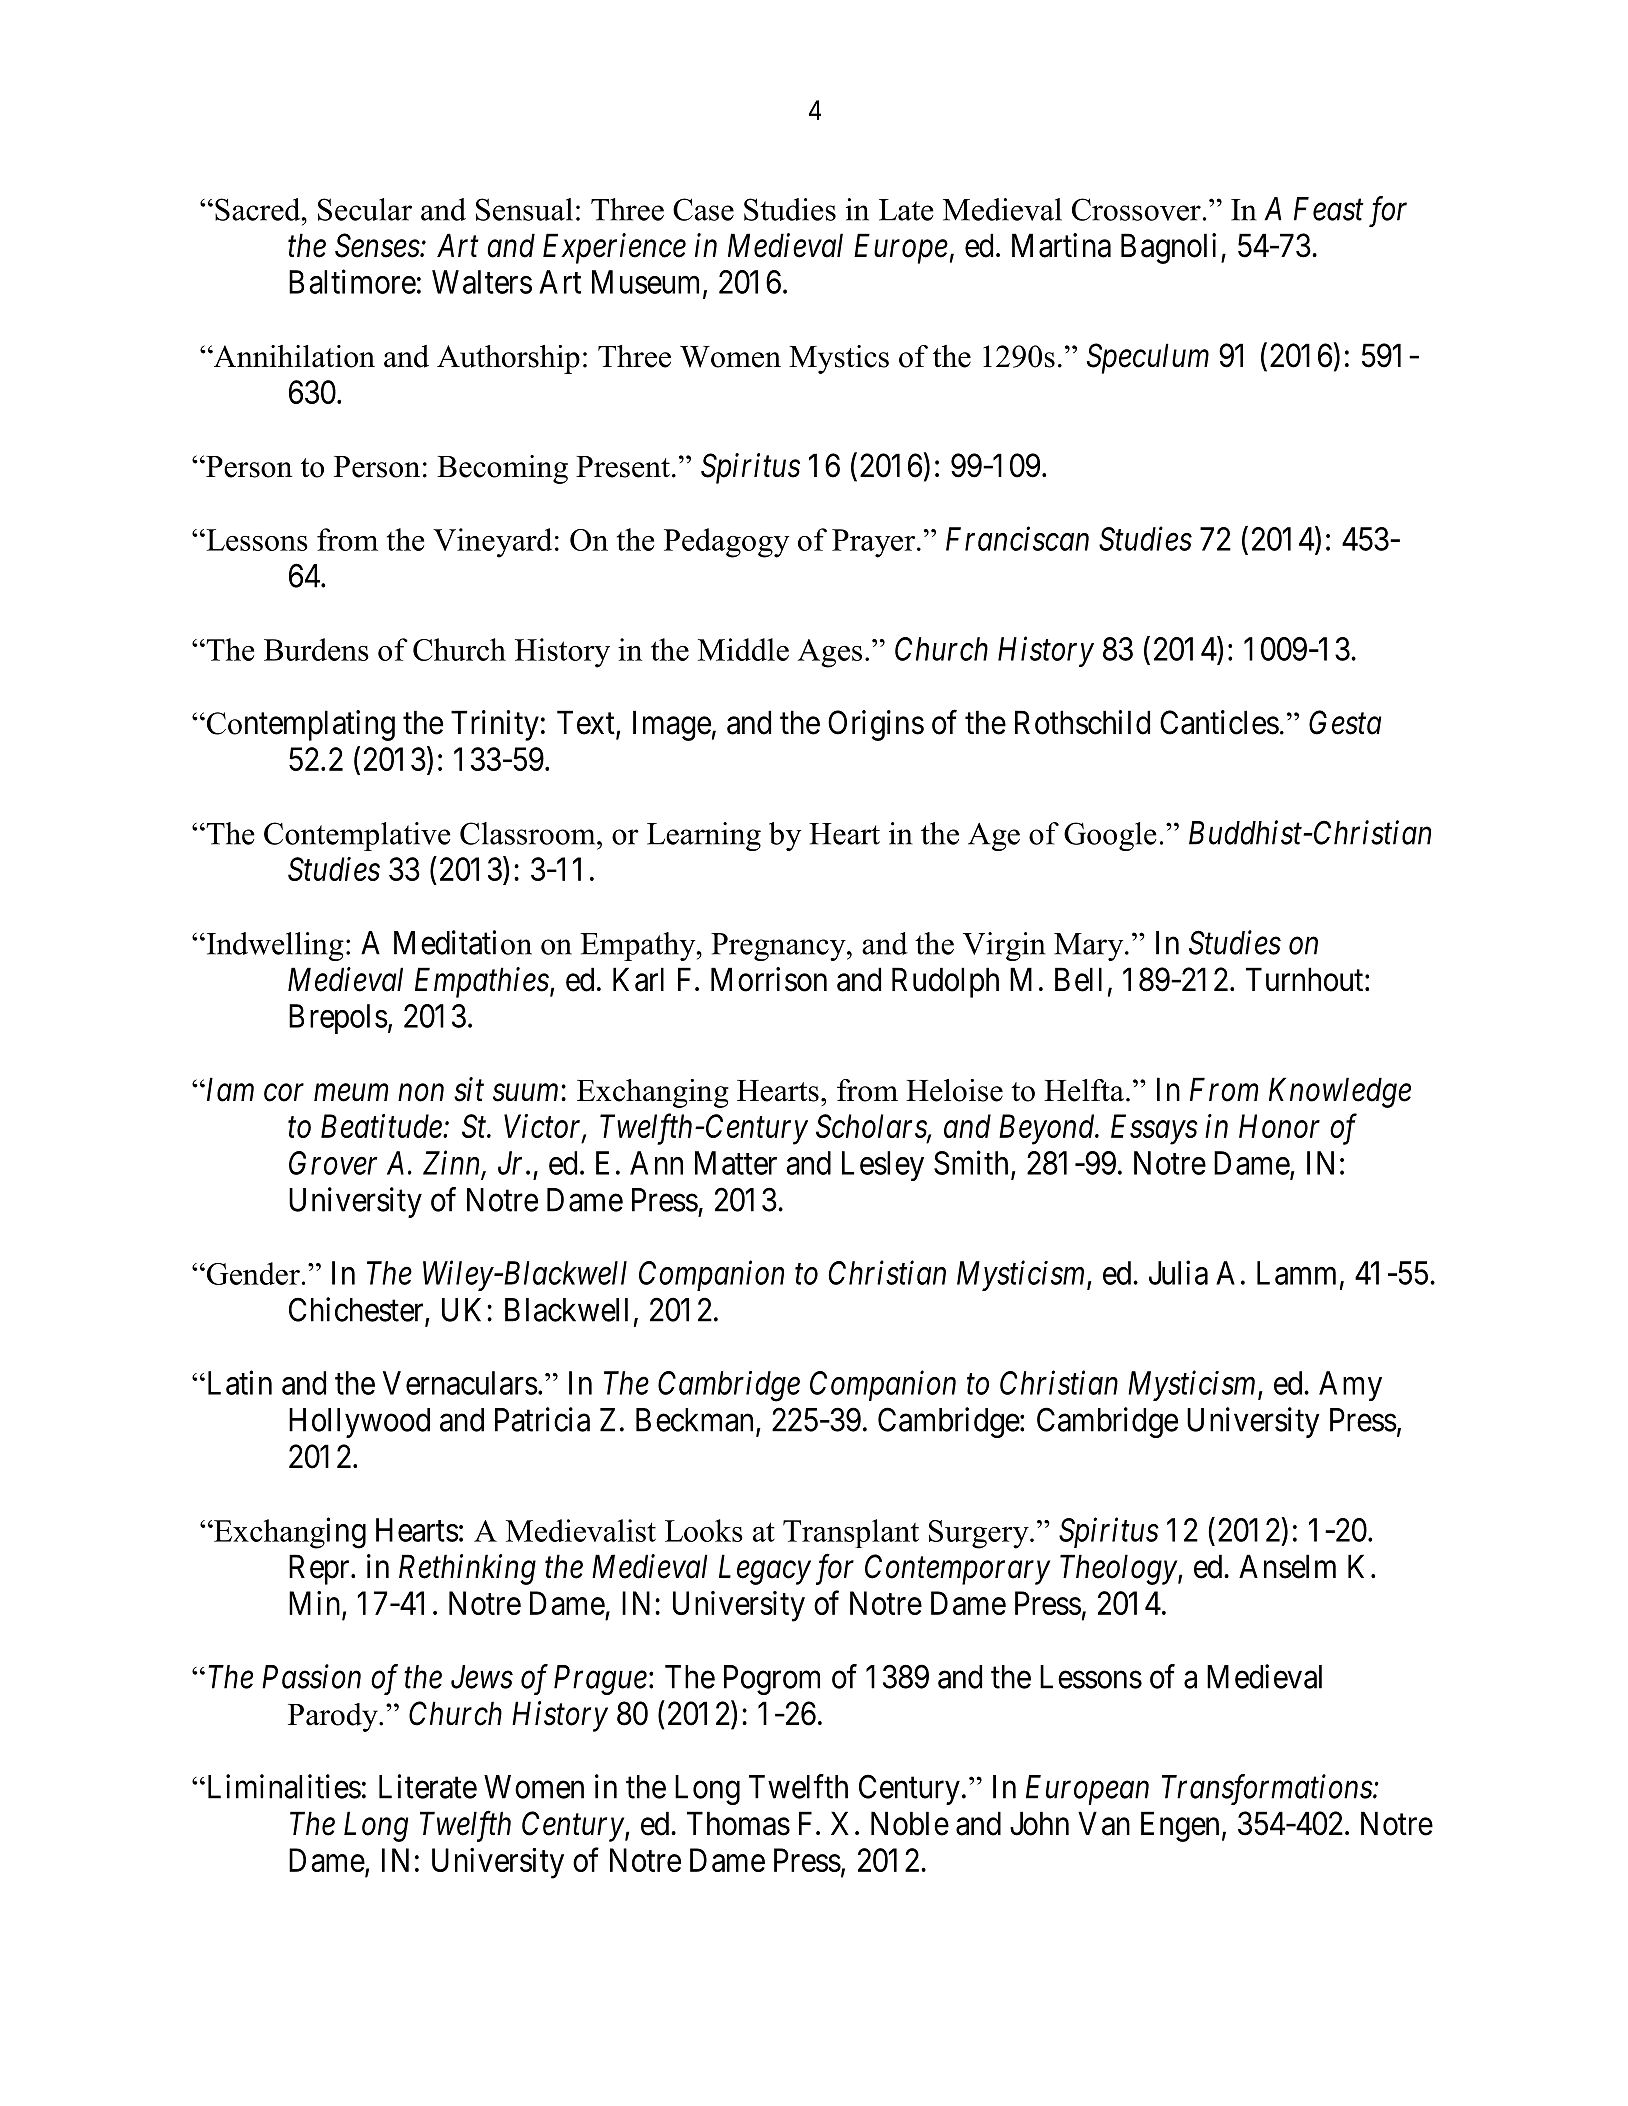 Image resolution: width=1628 pixels, height=2106 pixels. What do you see at coordinates (316, 649) in the page?
I see `Burdens` at bounding box center [316, 649].
